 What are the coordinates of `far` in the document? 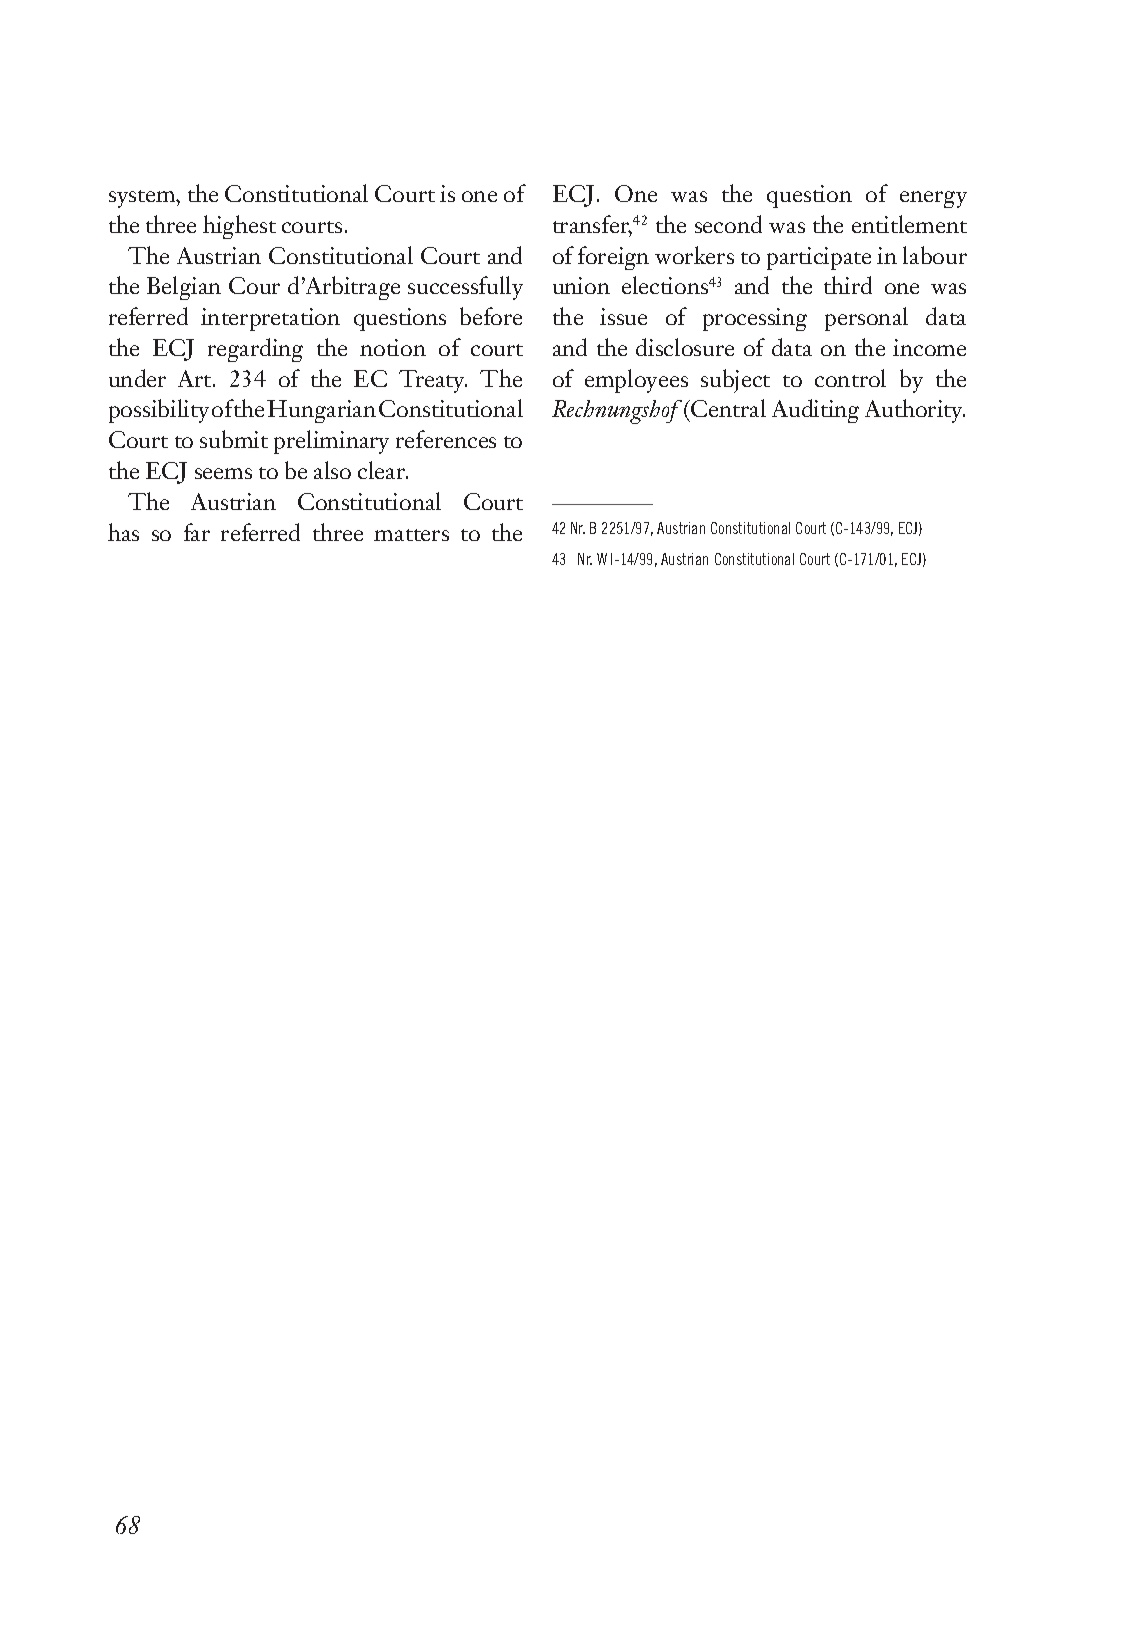 It's located at (197, 532).
